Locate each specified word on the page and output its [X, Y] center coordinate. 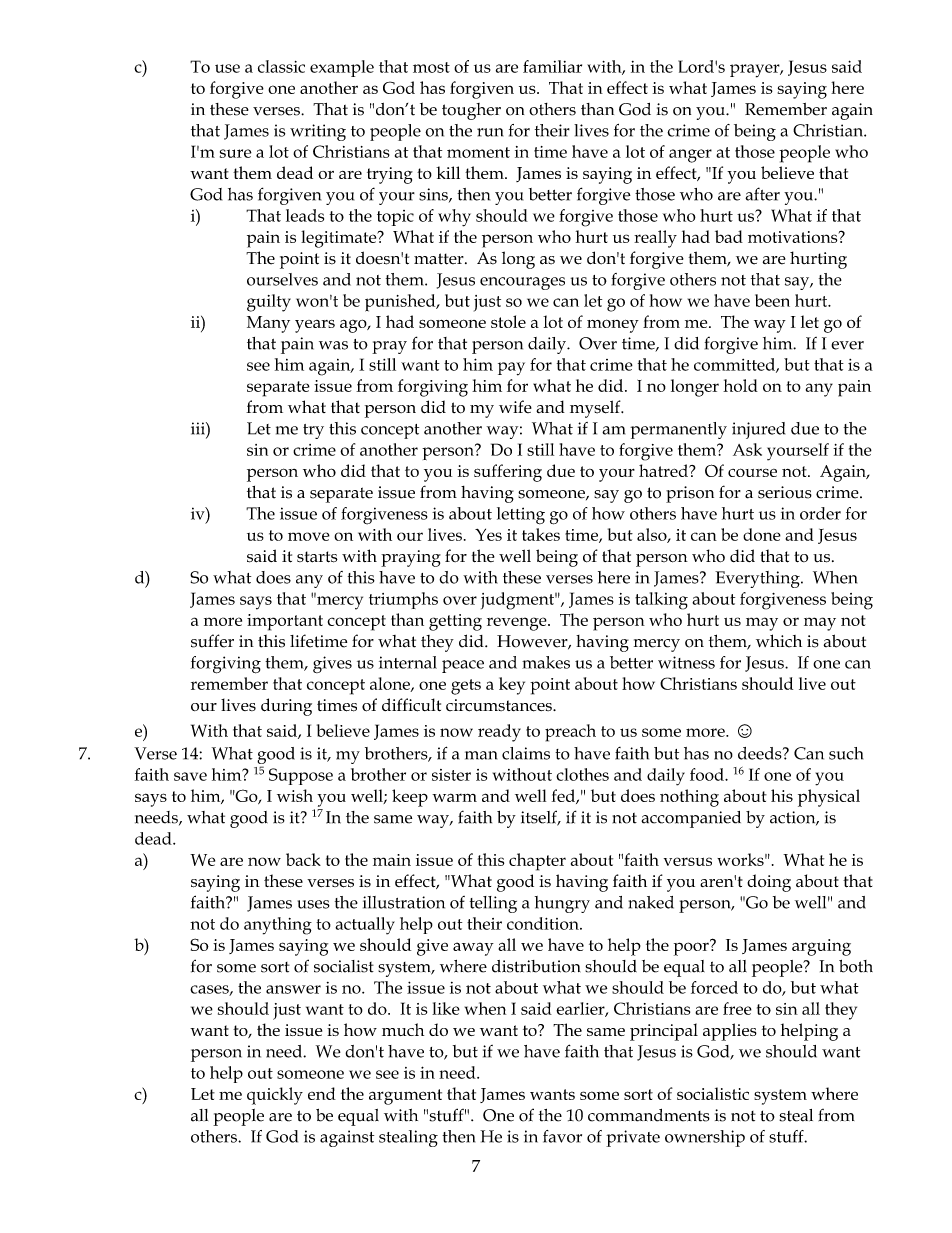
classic [281, 66]
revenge [518, 624]
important [285, 622]
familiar [552, 66]
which [779, 641]
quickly [275, 1096]
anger [690, 156]
